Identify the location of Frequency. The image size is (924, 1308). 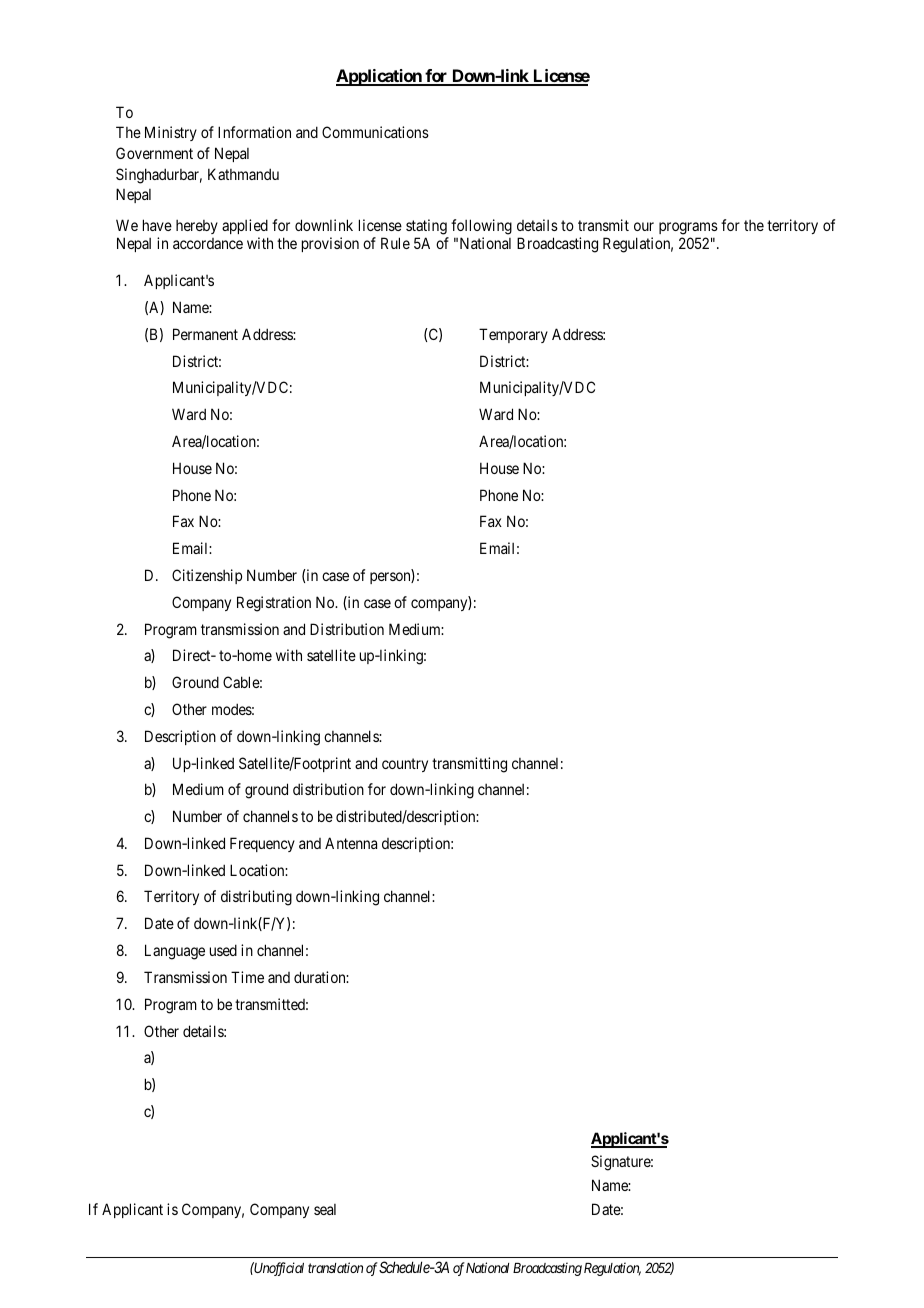
(262, 844).
